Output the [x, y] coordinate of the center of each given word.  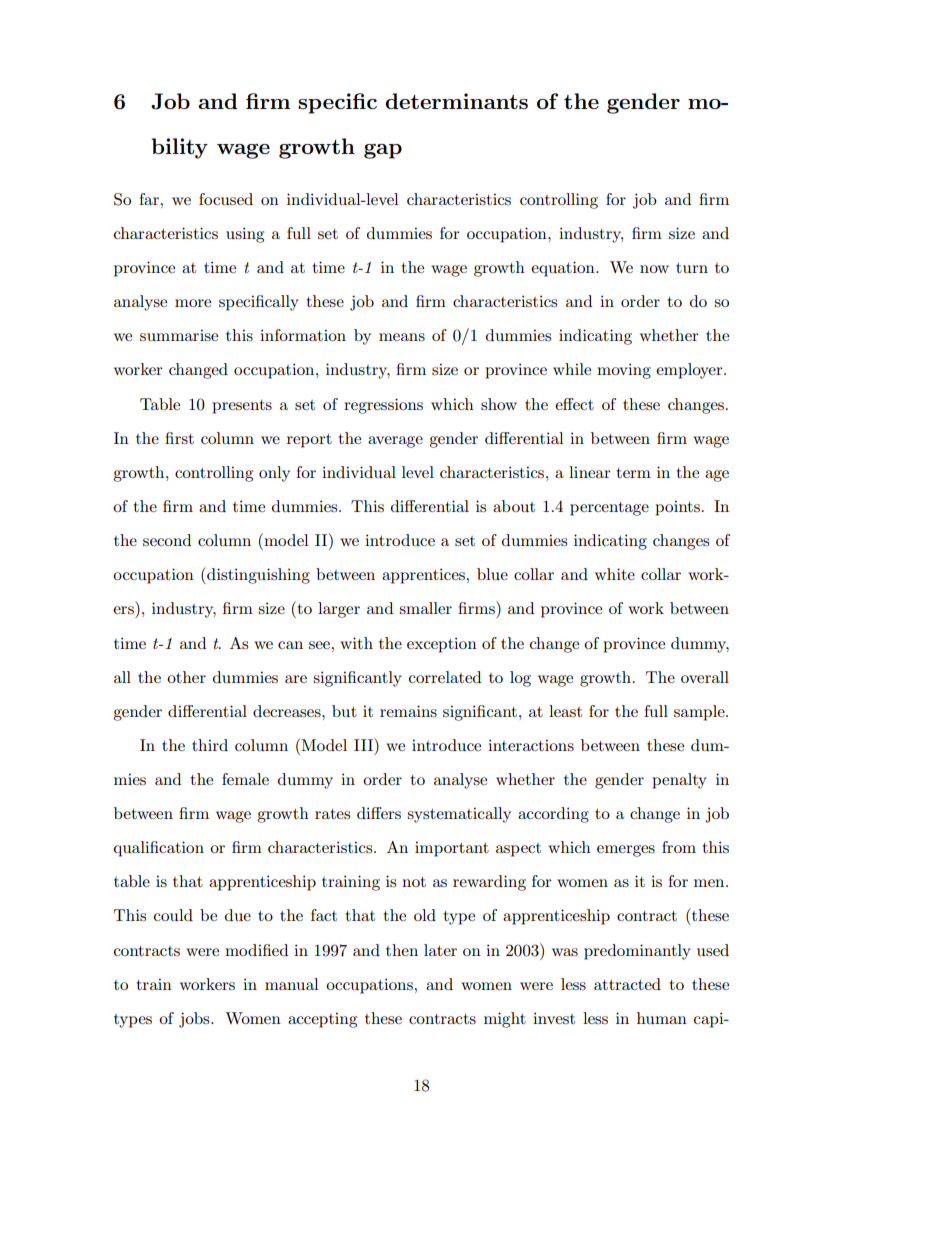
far [150, 199]
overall [705, 677]
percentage [609, 509]
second [167, 540]
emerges [626, 851]
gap [383, 151]
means [402, 337]
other [186, 677]
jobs [195, 1020]
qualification [159, 849]
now [654, 269]
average [395, 442]
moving [624, 371]
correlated [445, 677]
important [452, 849]
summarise [179, 335]
